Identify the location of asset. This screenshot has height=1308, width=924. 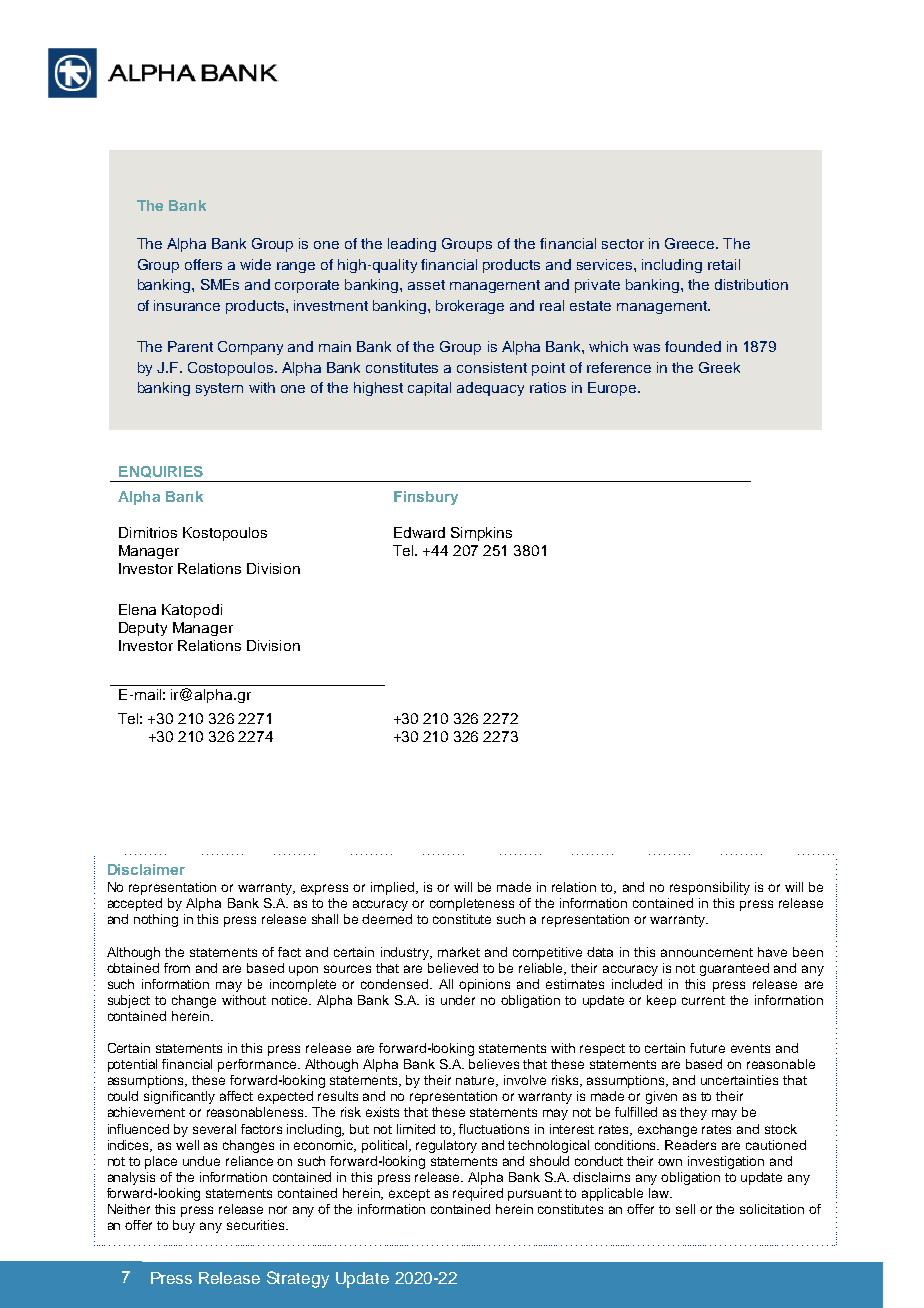
(426, 285).
